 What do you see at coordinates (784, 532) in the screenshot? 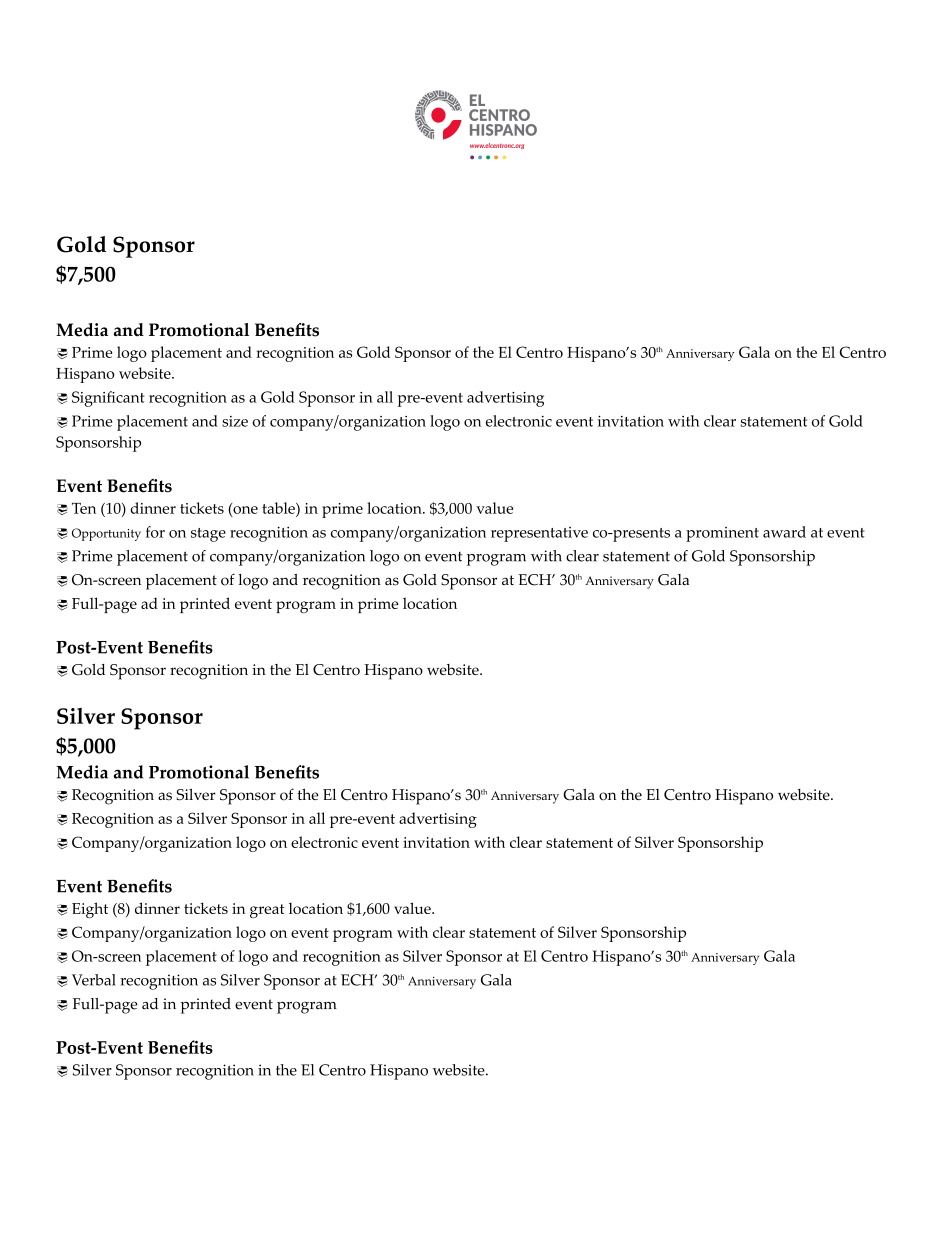
I see `award` at bounding box center [784, 532].
